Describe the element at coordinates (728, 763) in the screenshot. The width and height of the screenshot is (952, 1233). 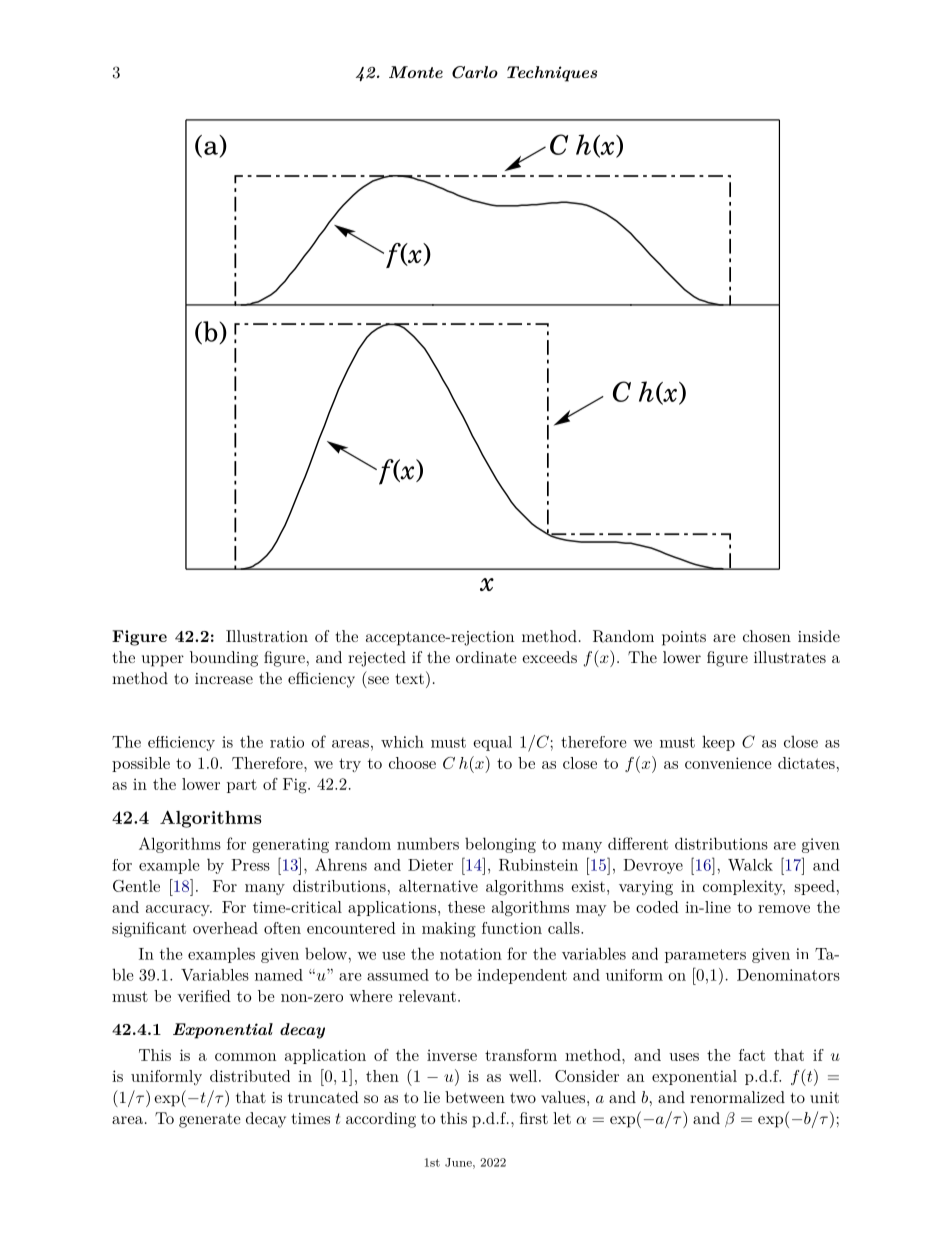
I see `convenience` at that location.
